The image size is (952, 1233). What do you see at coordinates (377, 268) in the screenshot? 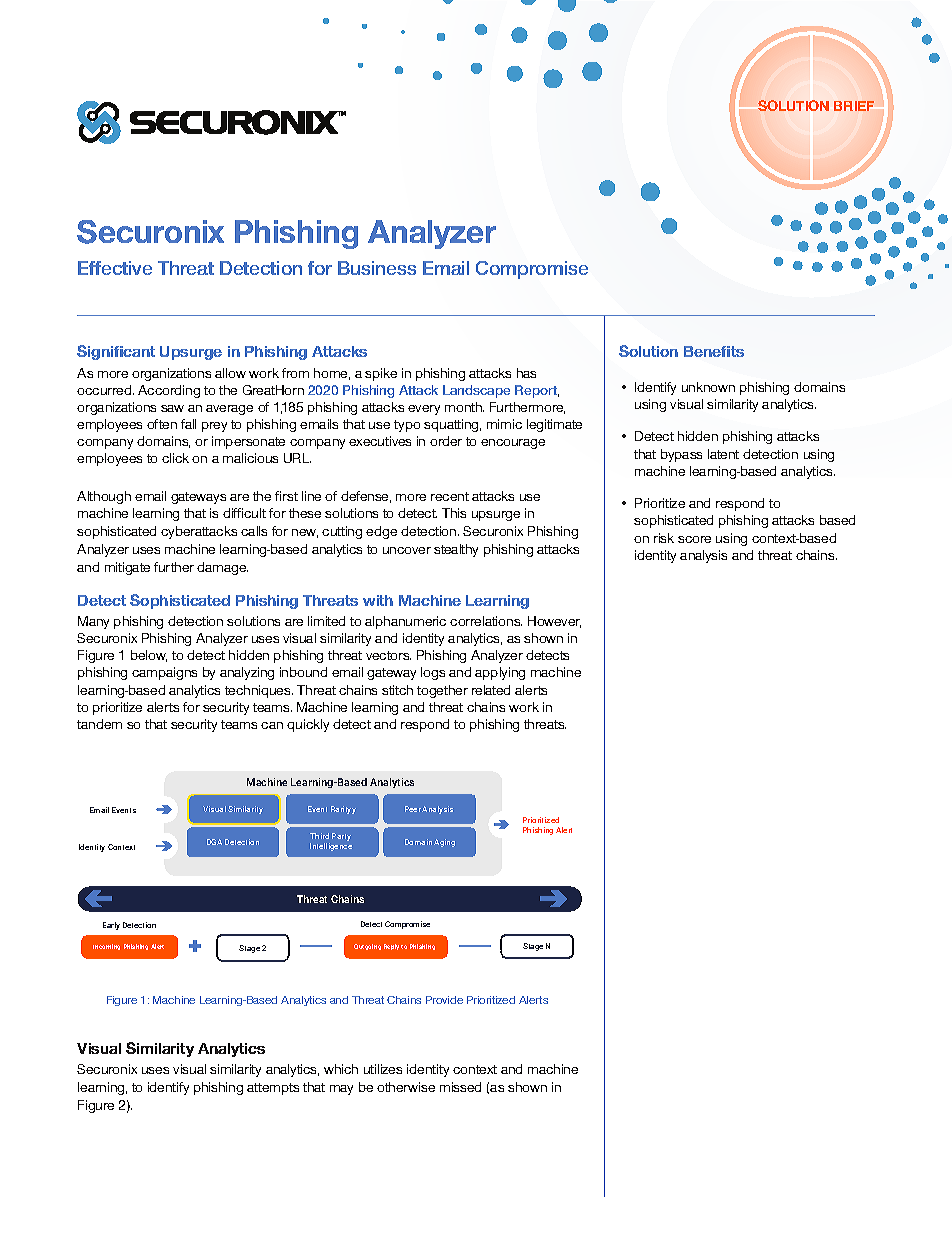
I see `Business` at bounding box center [377, 268].
